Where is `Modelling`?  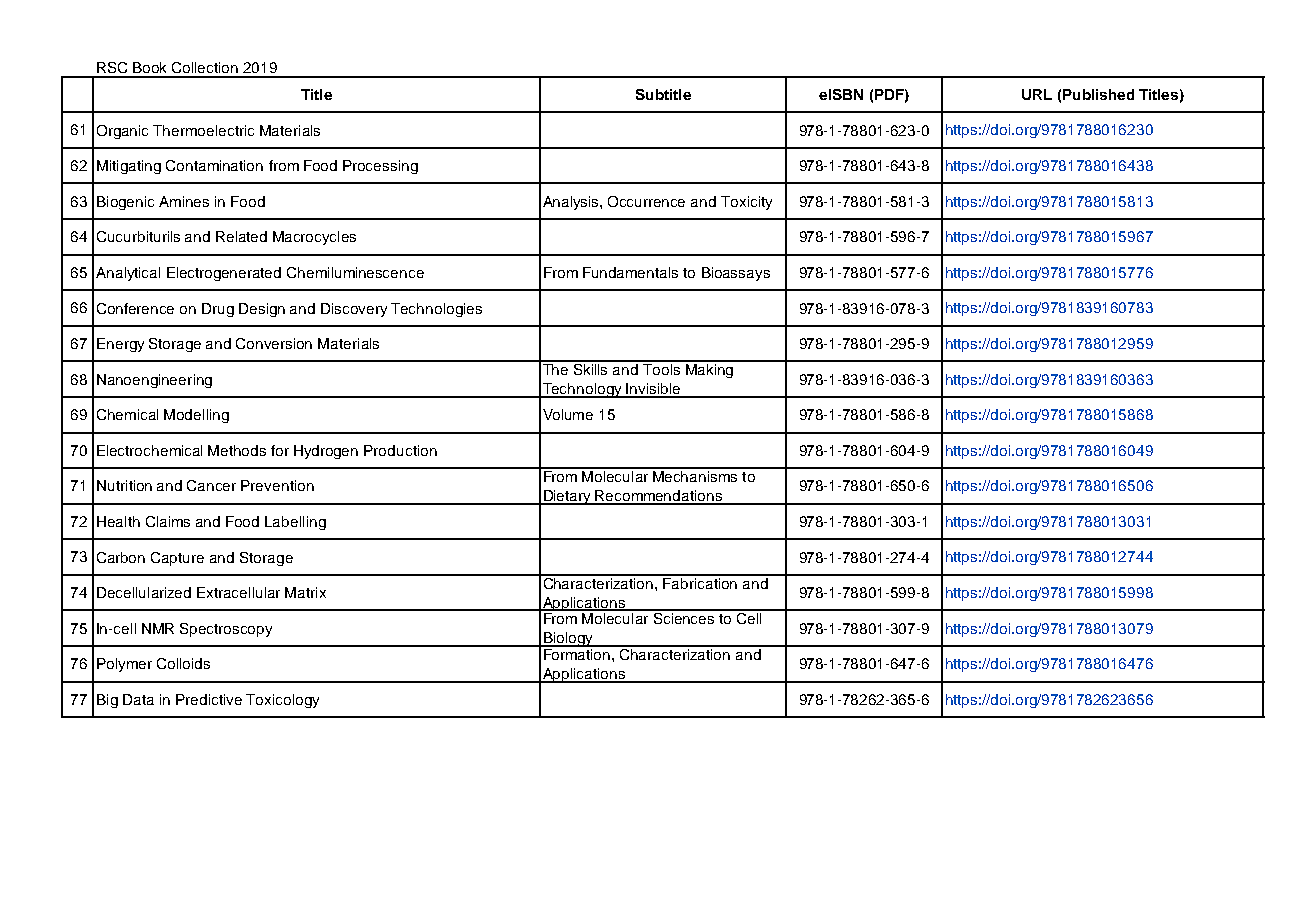 Modelling is located at coordinates (196, 416).
